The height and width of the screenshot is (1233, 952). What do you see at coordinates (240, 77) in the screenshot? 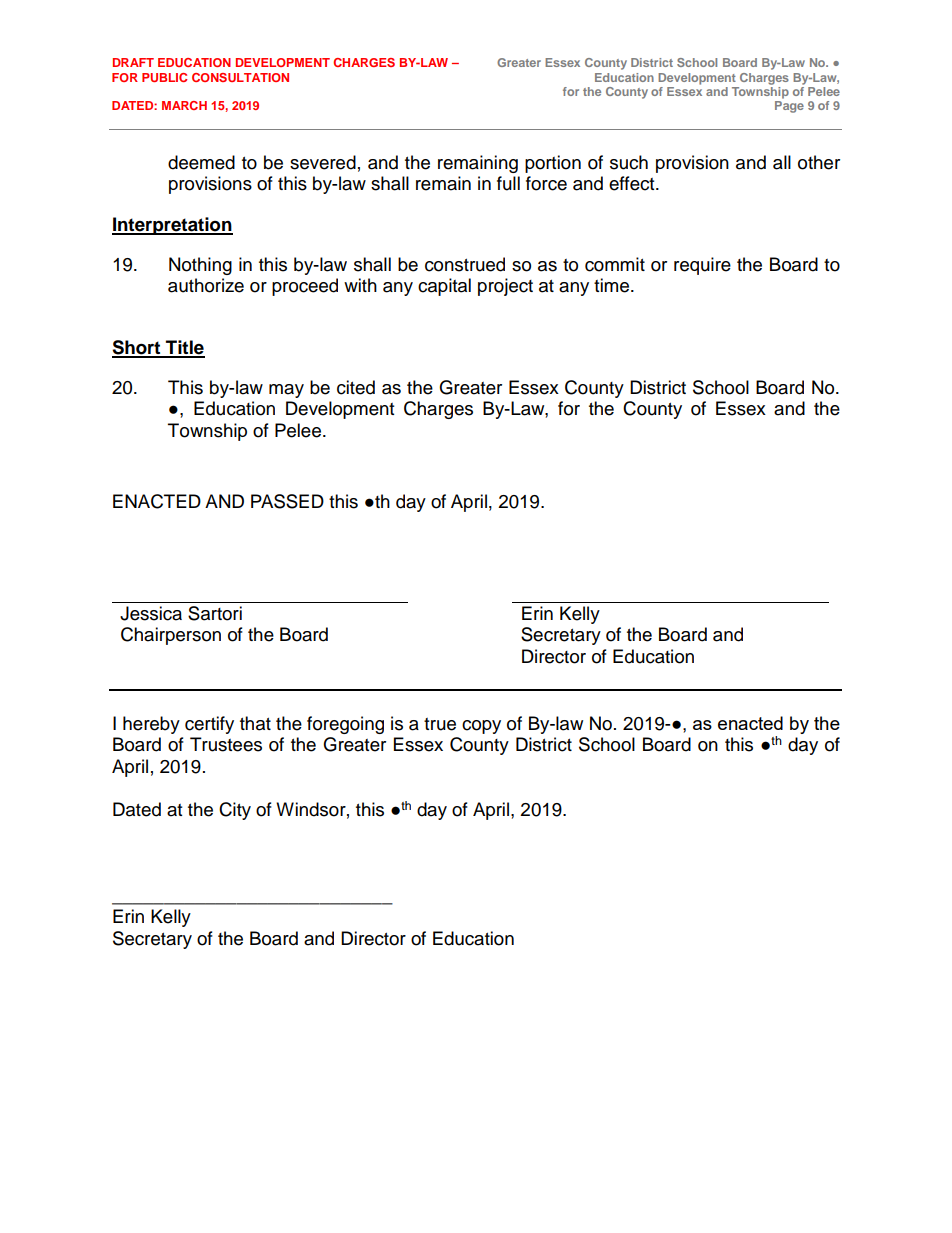
I see `CONSULTATION` at bounding box center [240, 77].
